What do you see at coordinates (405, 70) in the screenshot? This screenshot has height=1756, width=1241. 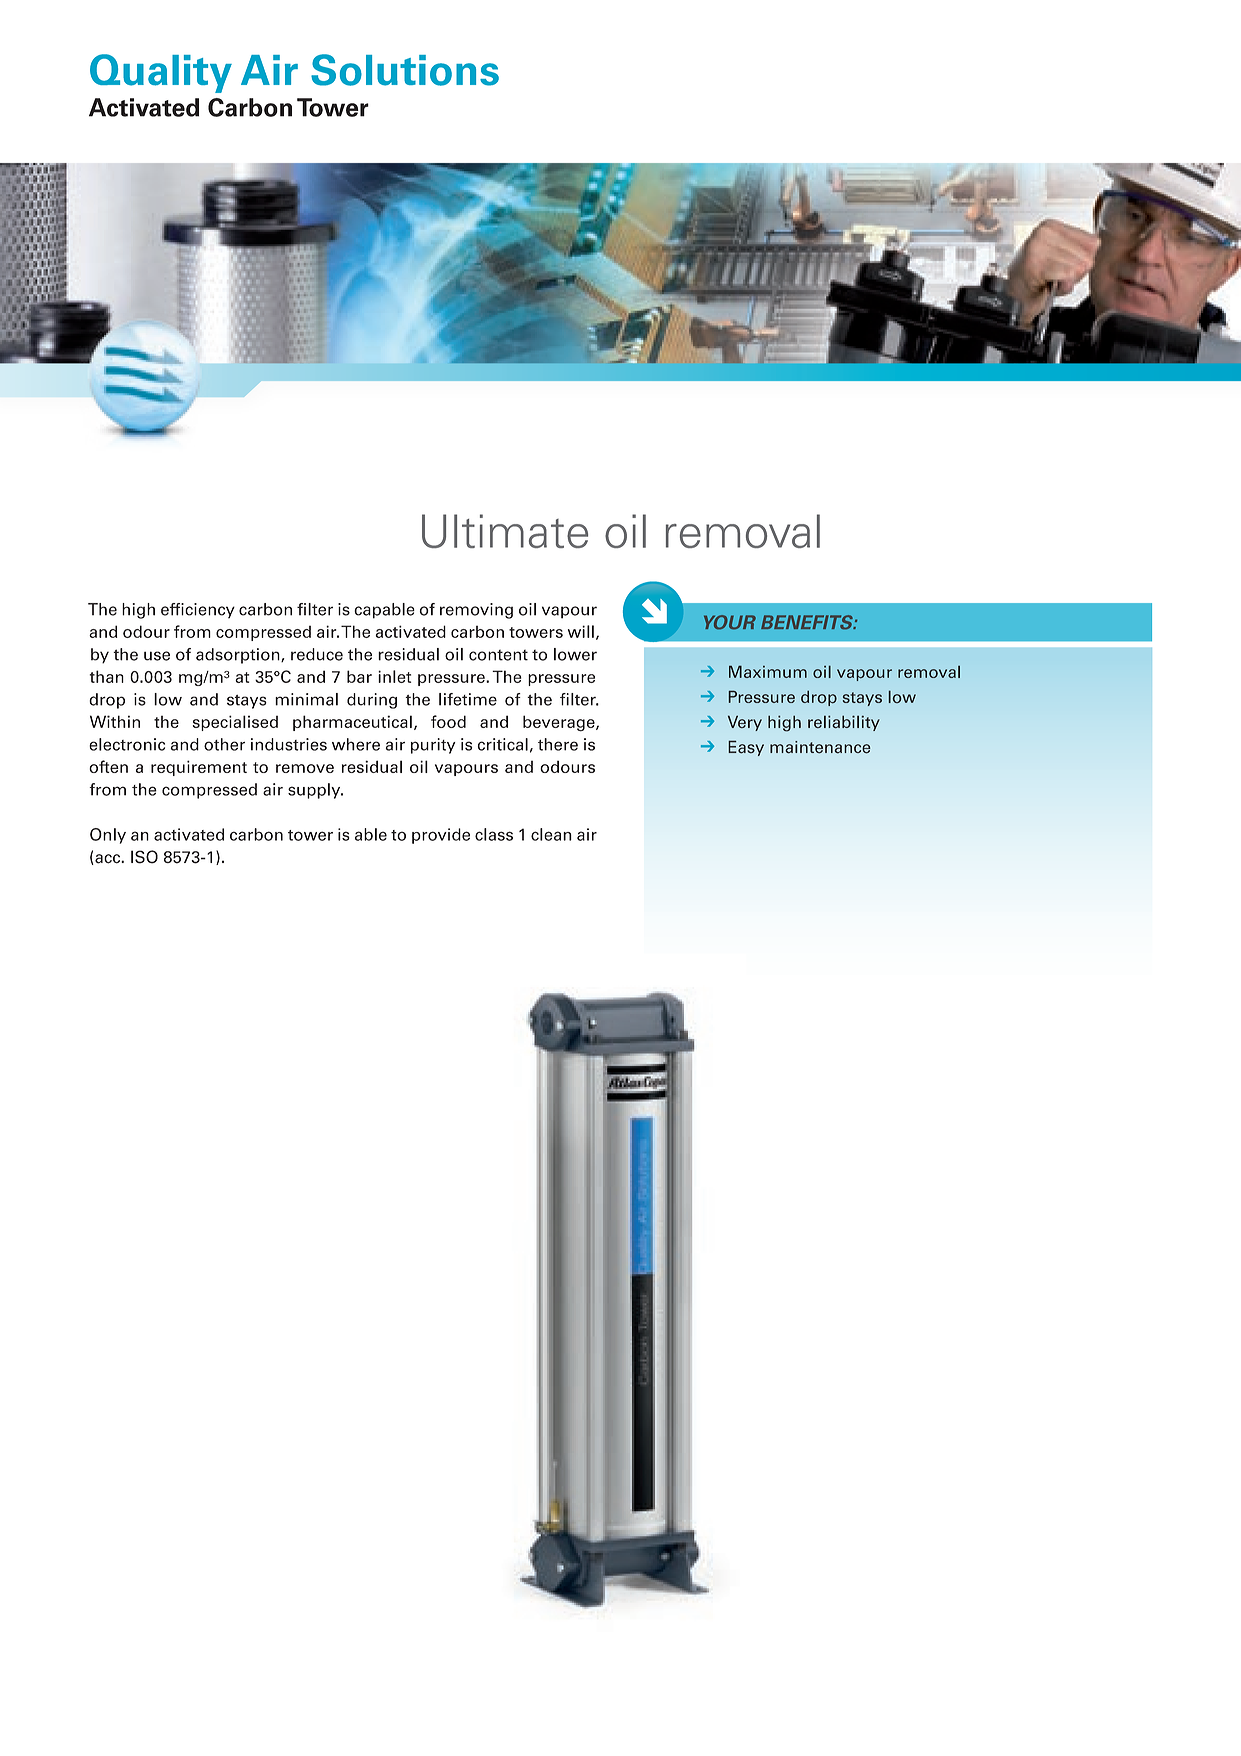 I see `Solutions` at bounding box center [405, 70].
